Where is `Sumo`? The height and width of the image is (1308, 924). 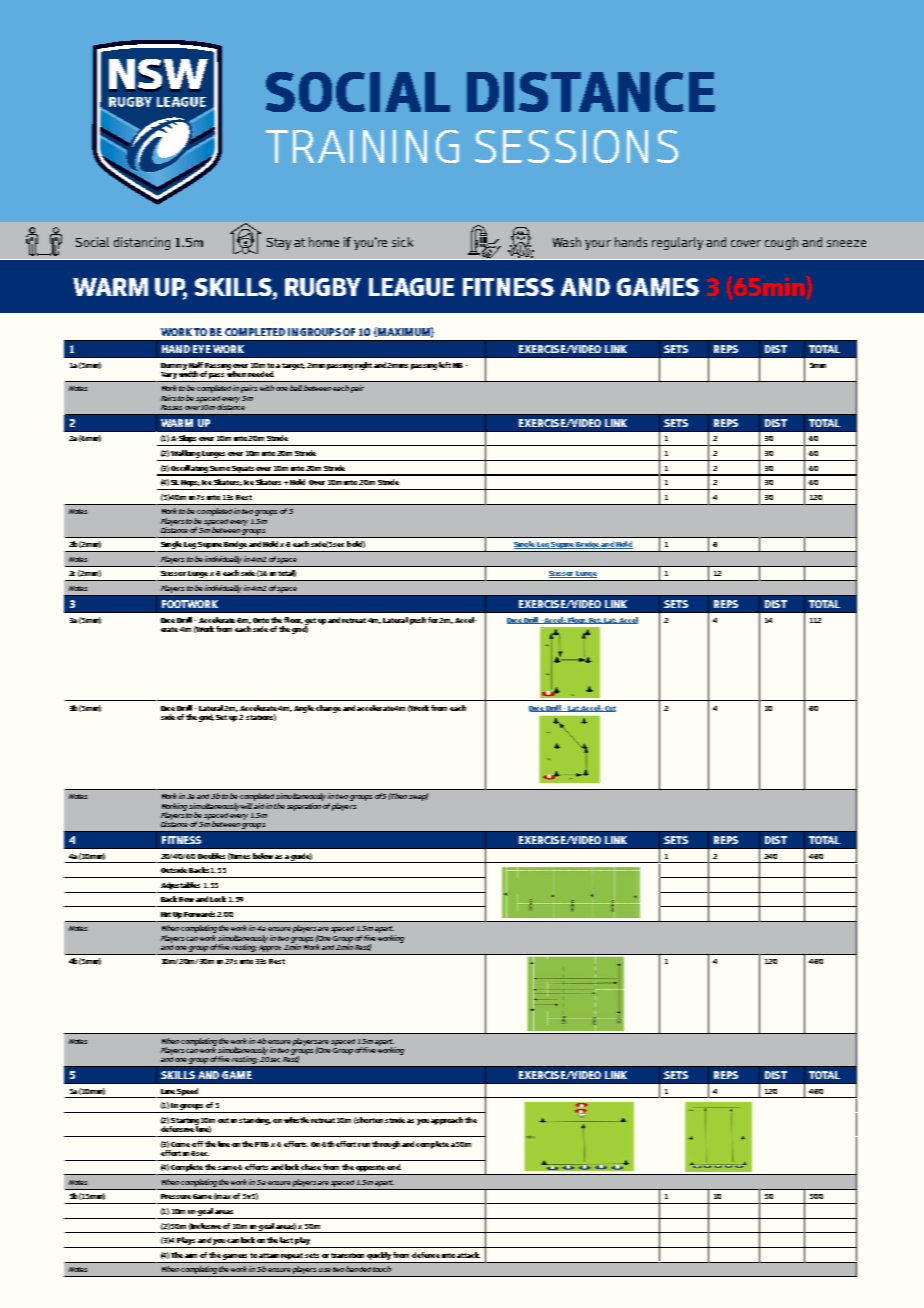 Sumo is located at coordinates (220, 468).
